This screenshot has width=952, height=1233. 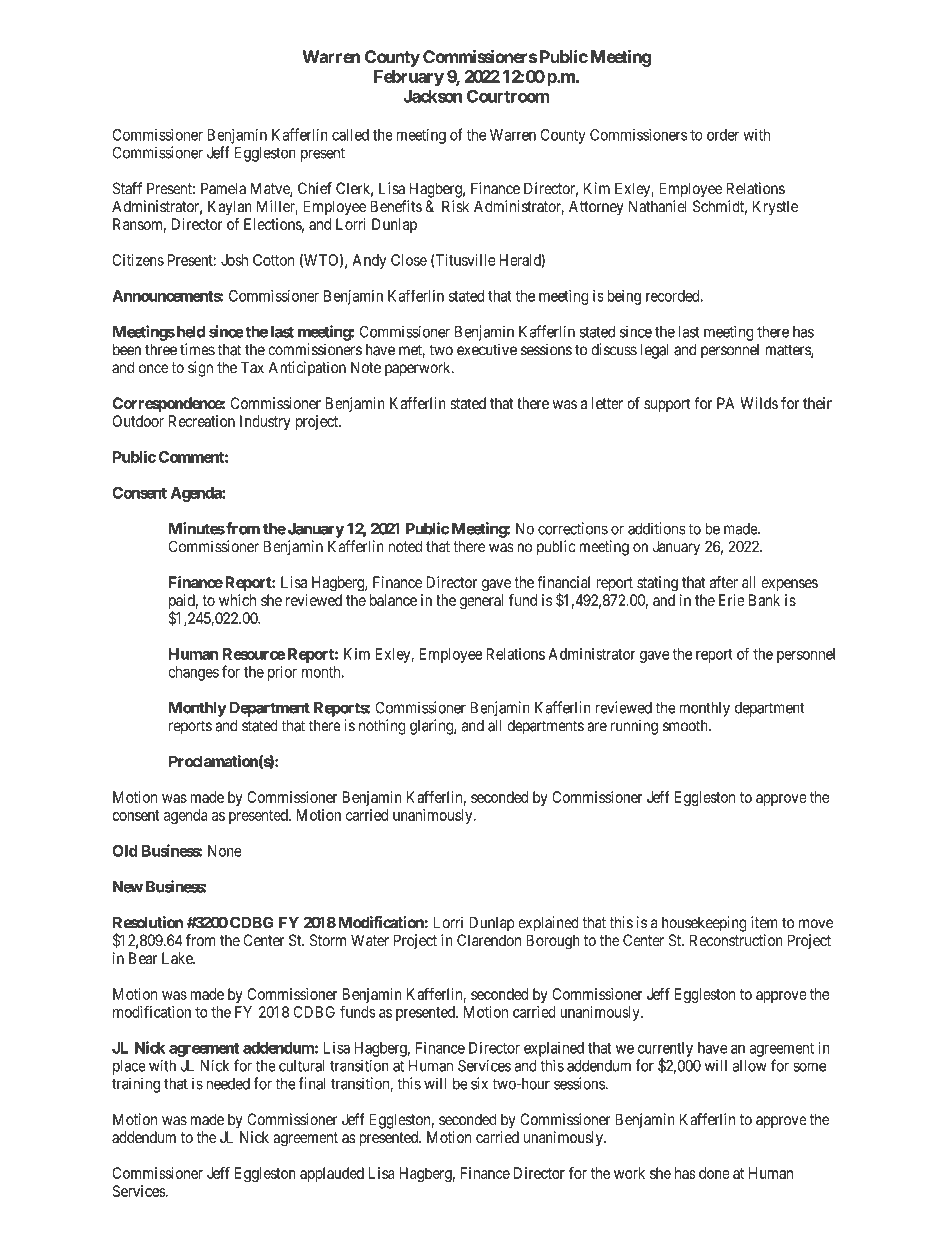 I want to click on Clarendon, so click(x=489, y=940).
